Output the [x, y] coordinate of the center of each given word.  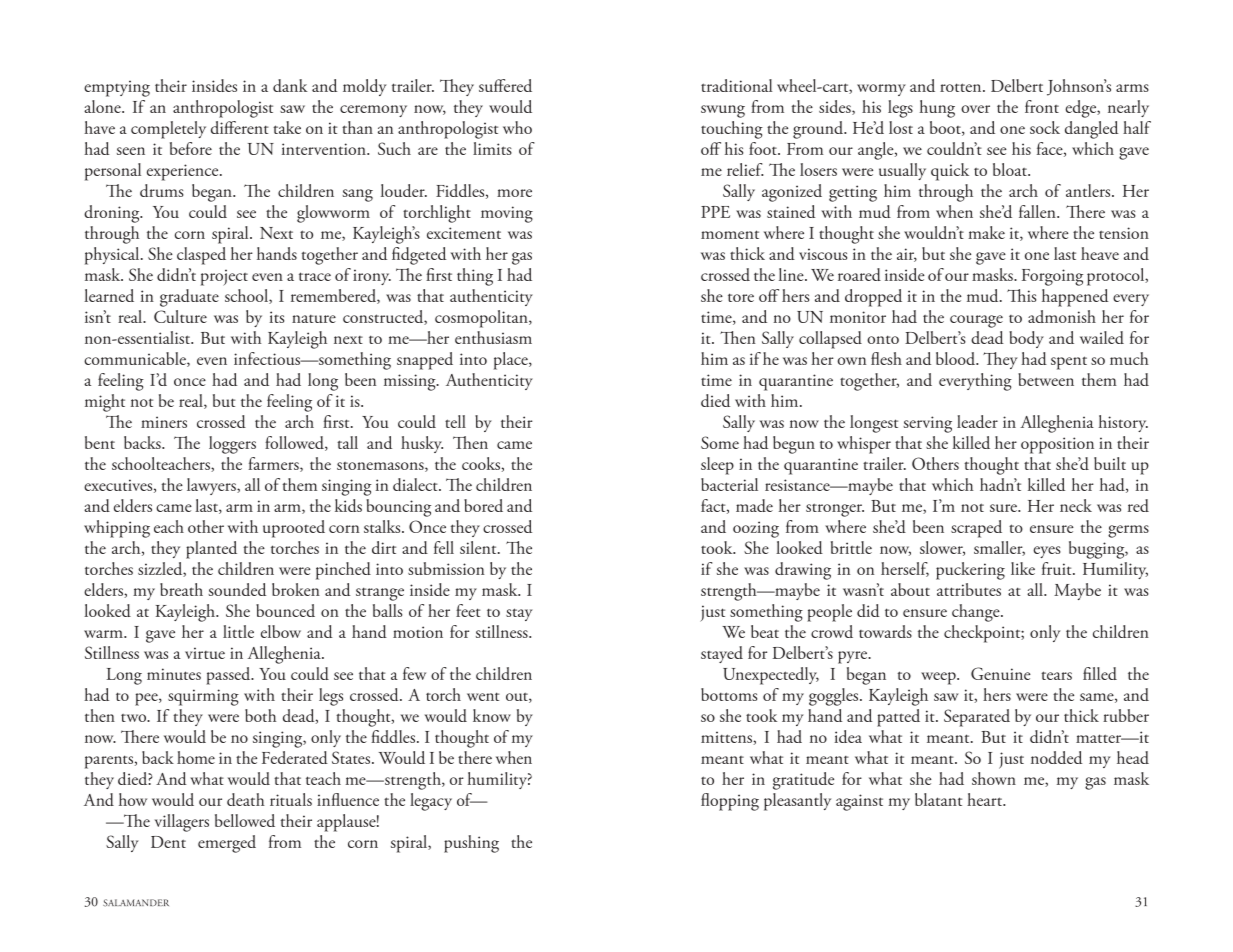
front [1042, 106]
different [240, 127]
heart [986, 799]
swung [723, 111]
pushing [471, 844]
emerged [227, 844]
